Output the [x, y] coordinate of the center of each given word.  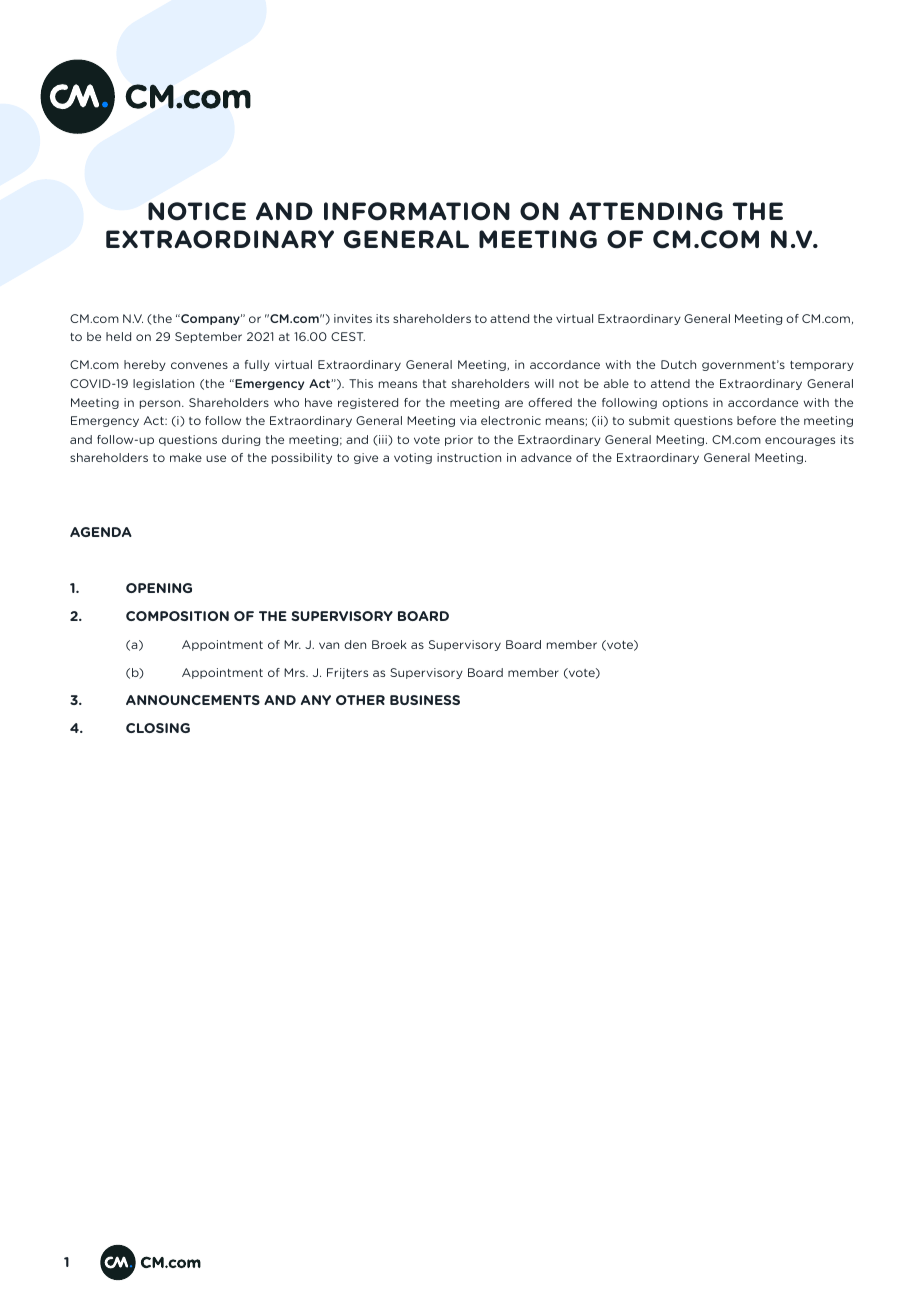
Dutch [678, 364]
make [186, 457]
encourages [800, 441]
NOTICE [197, 211]
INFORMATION [417, 211]
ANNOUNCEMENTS [193, 700]
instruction [469, 457]
